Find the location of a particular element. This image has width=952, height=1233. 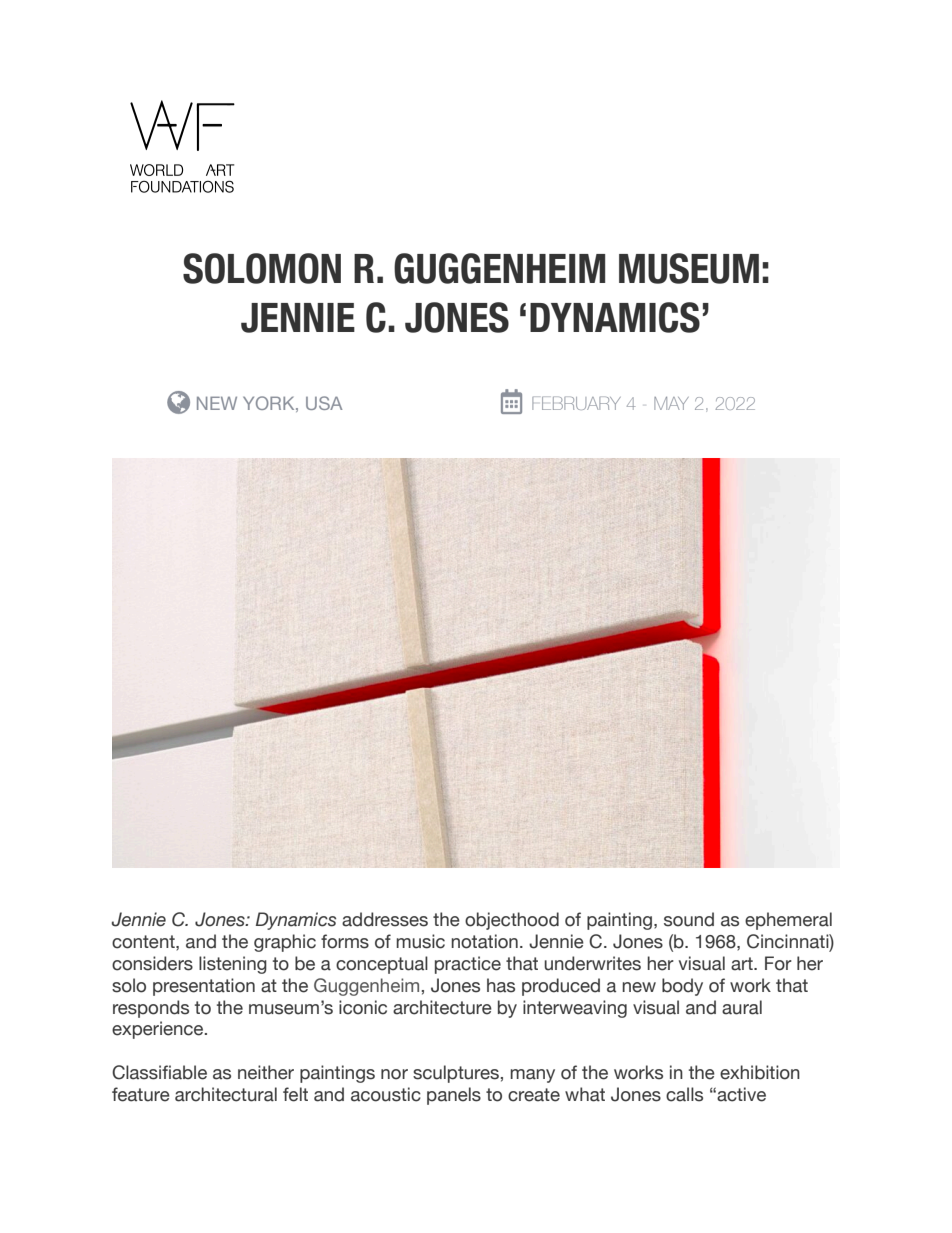

calls is located at coordinates (684, 1094).
